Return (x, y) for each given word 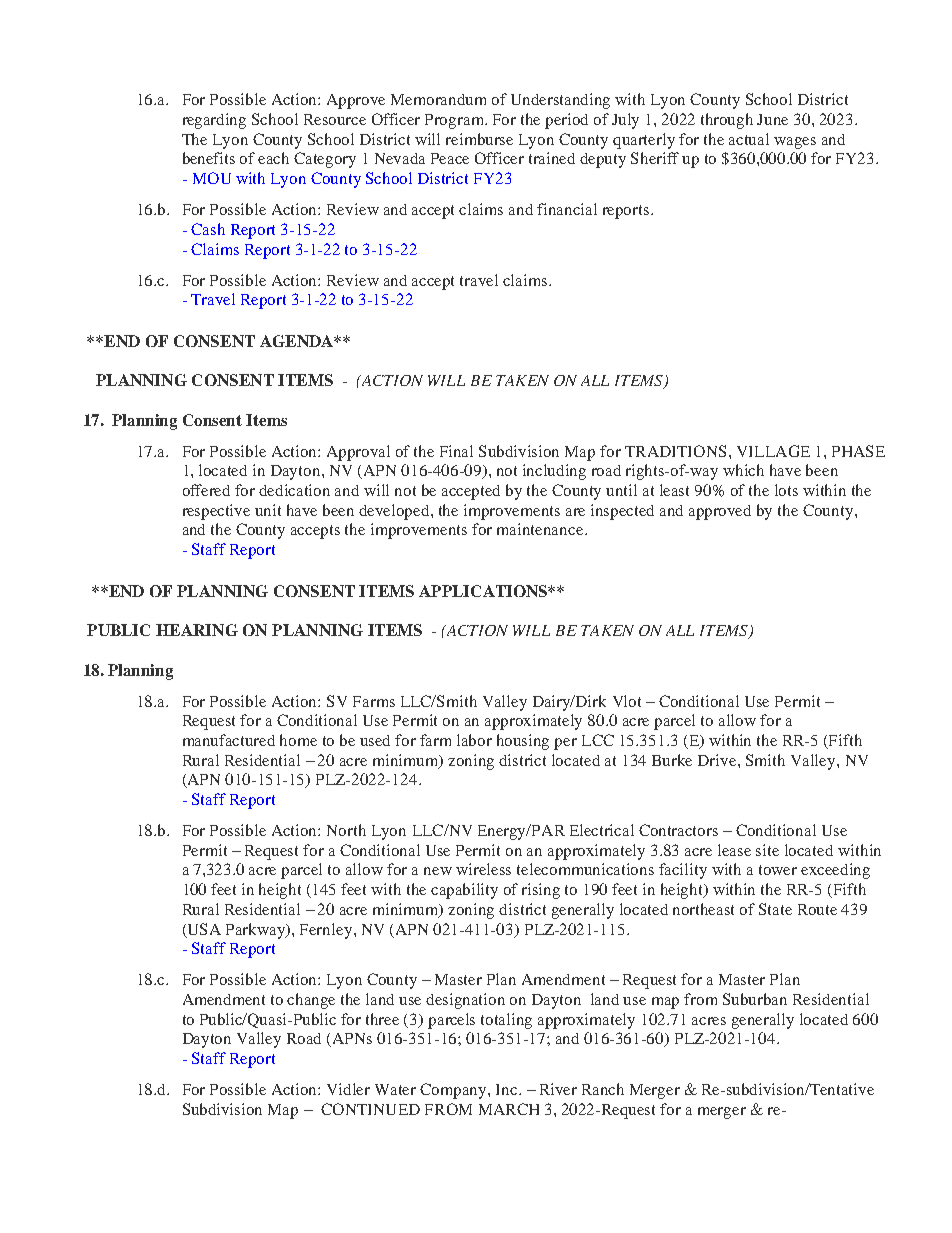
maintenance (541, 529)
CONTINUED (370, 1109)
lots (786, 490)
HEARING (197, 630)
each (273, 158)
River (558, 1089)
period (566, 121)
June (772, 119)
